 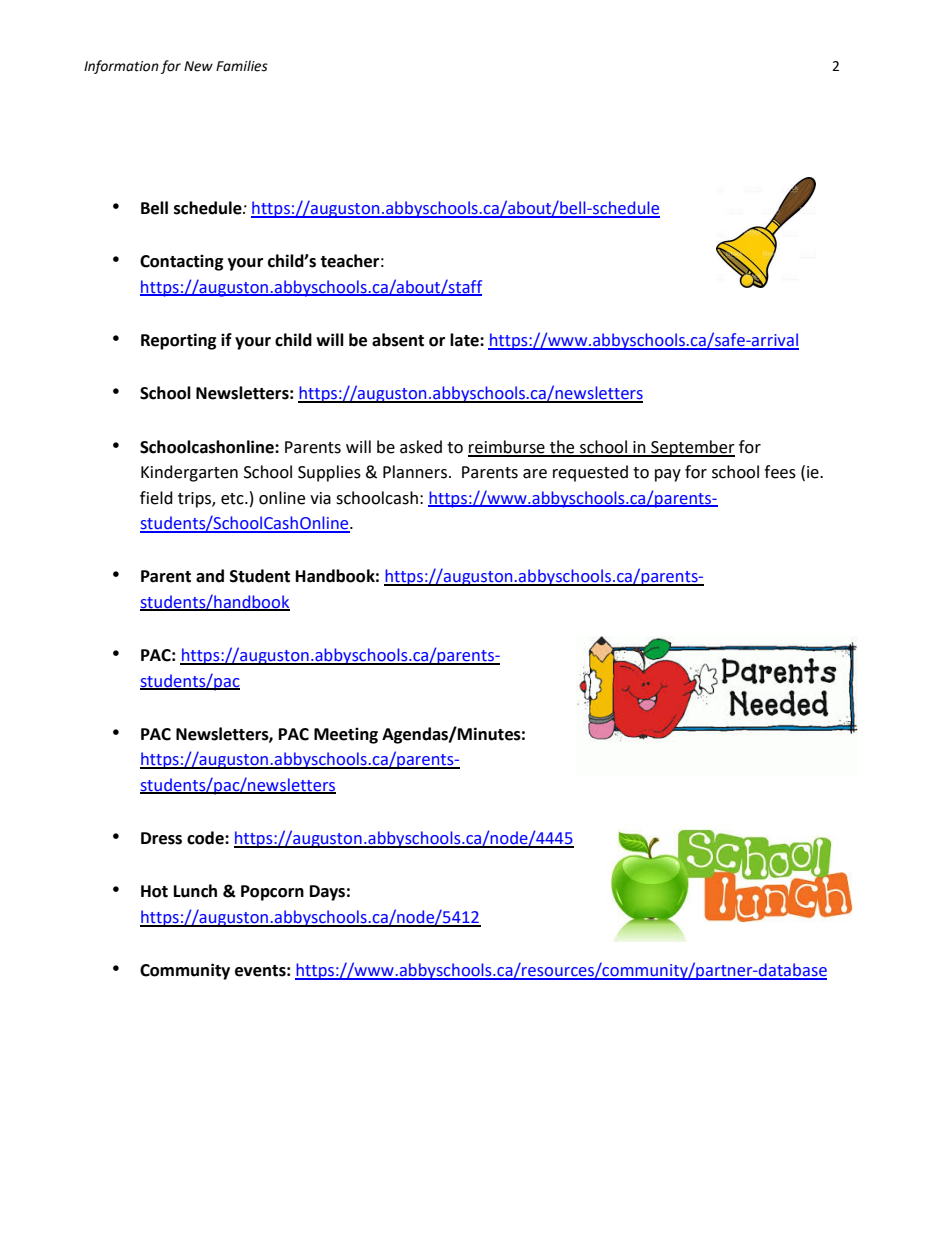 What do you see at coordinates (416, 472) in the screenshot?
I see `Planners` at bounding box center [416, 472].
